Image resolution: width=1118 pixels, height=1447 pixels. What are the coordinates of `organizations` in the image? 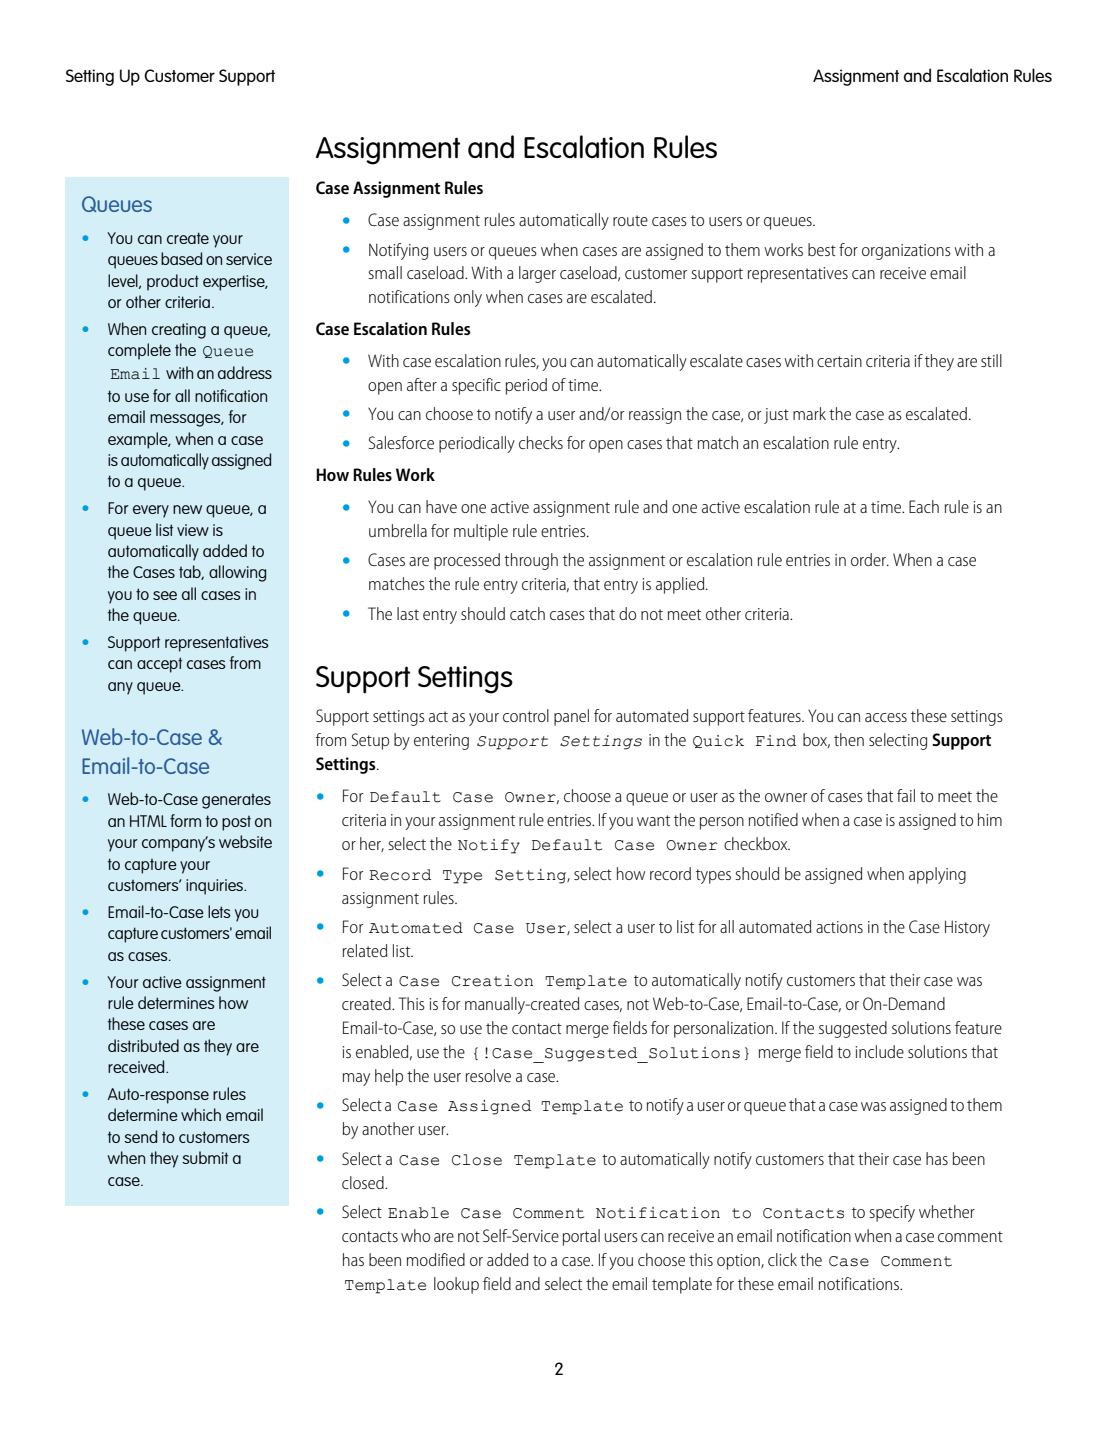 It's located at (906, 252).
